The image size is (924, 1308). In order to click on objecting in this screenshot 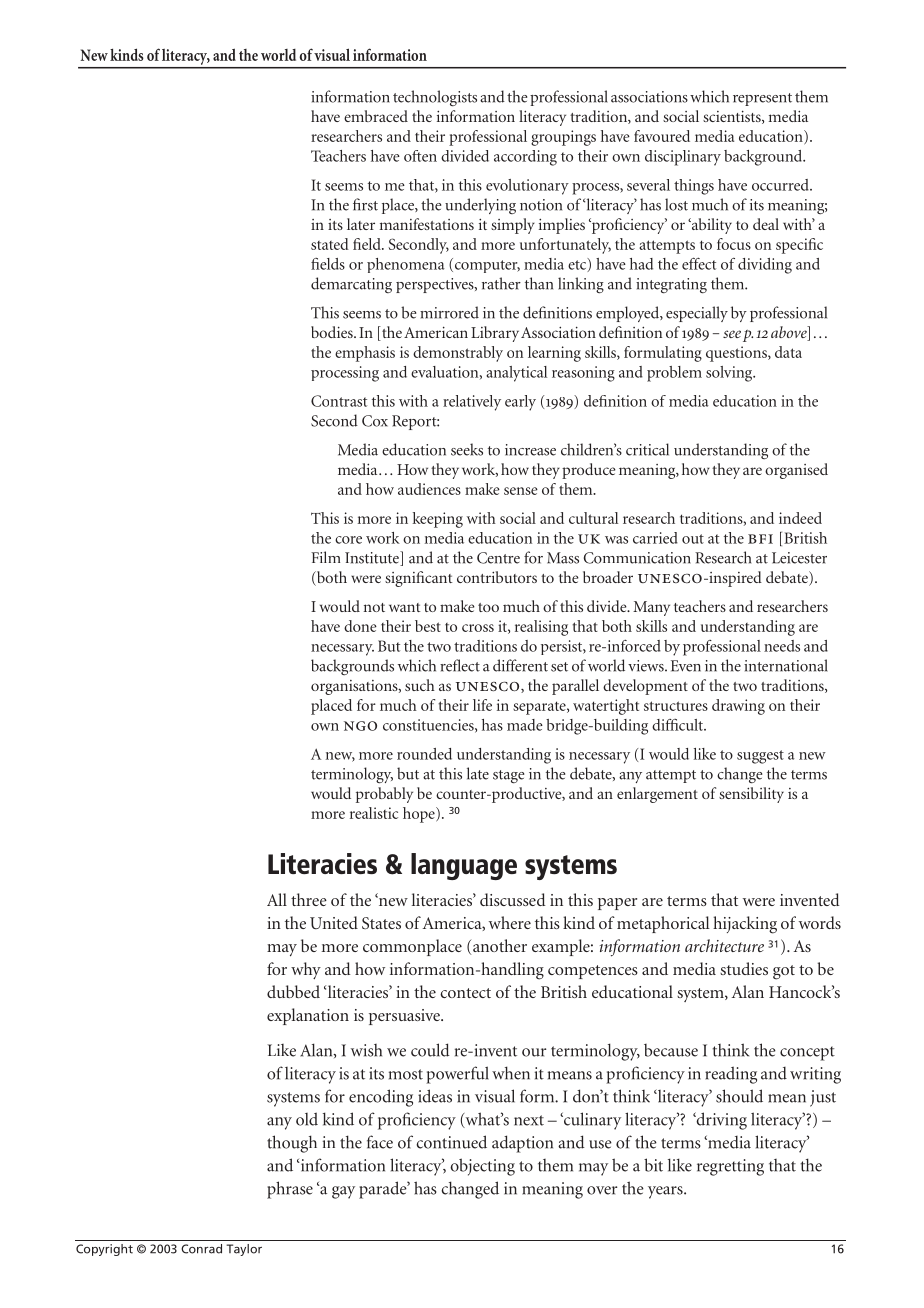, I will do `click(482, 1167)`.
